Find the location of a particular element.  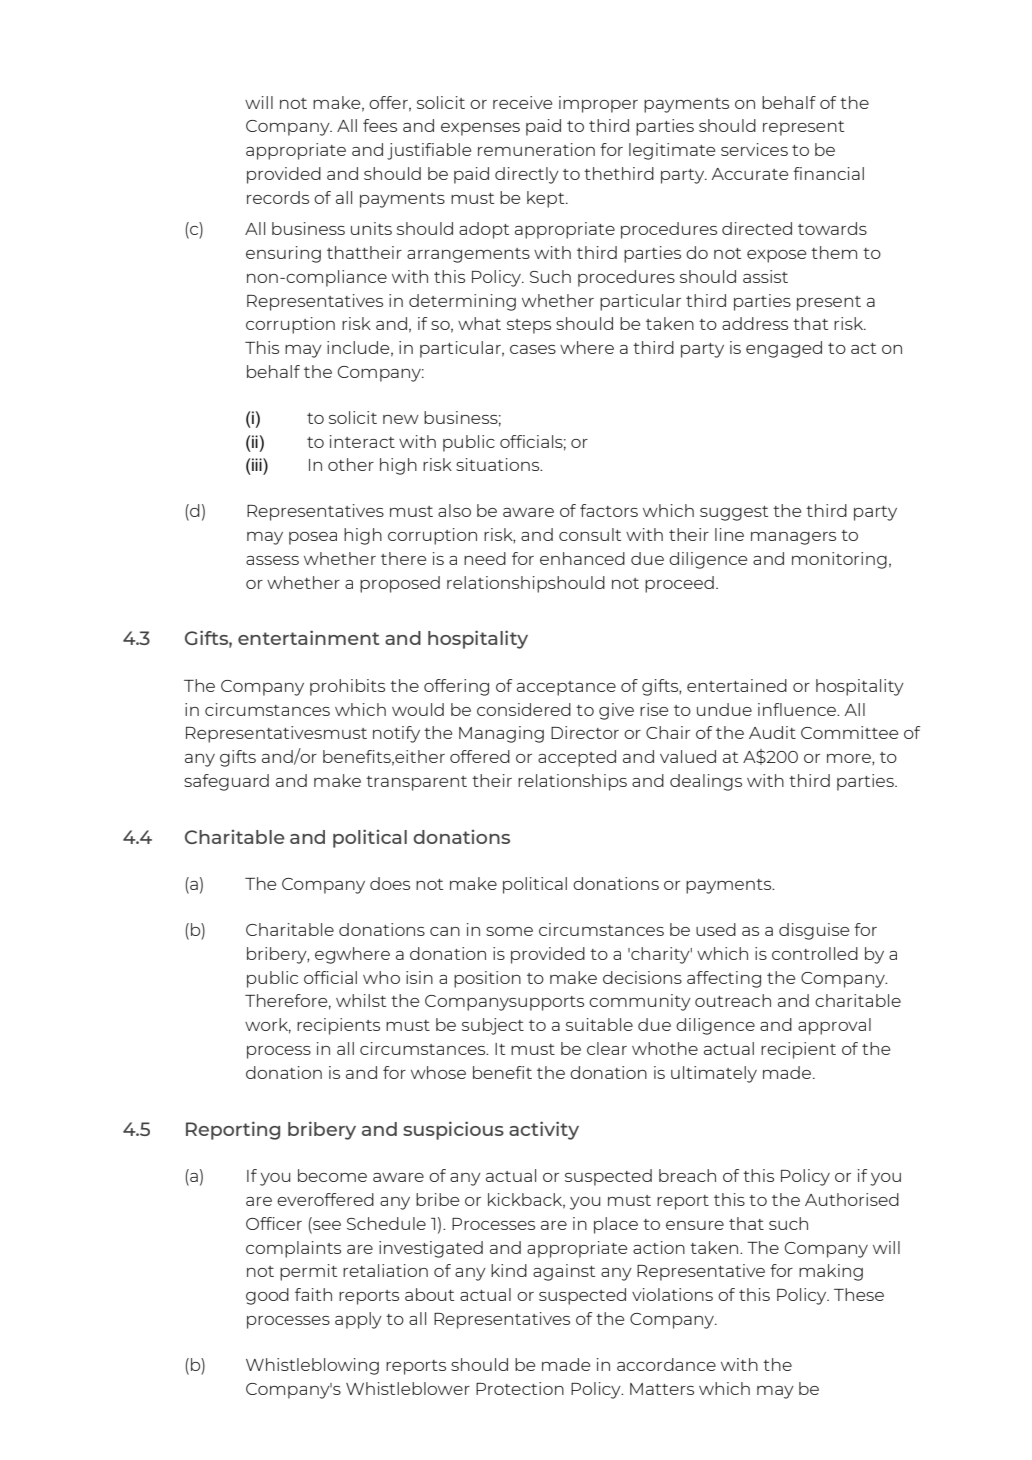

services is located at coordinates (754, 149).
